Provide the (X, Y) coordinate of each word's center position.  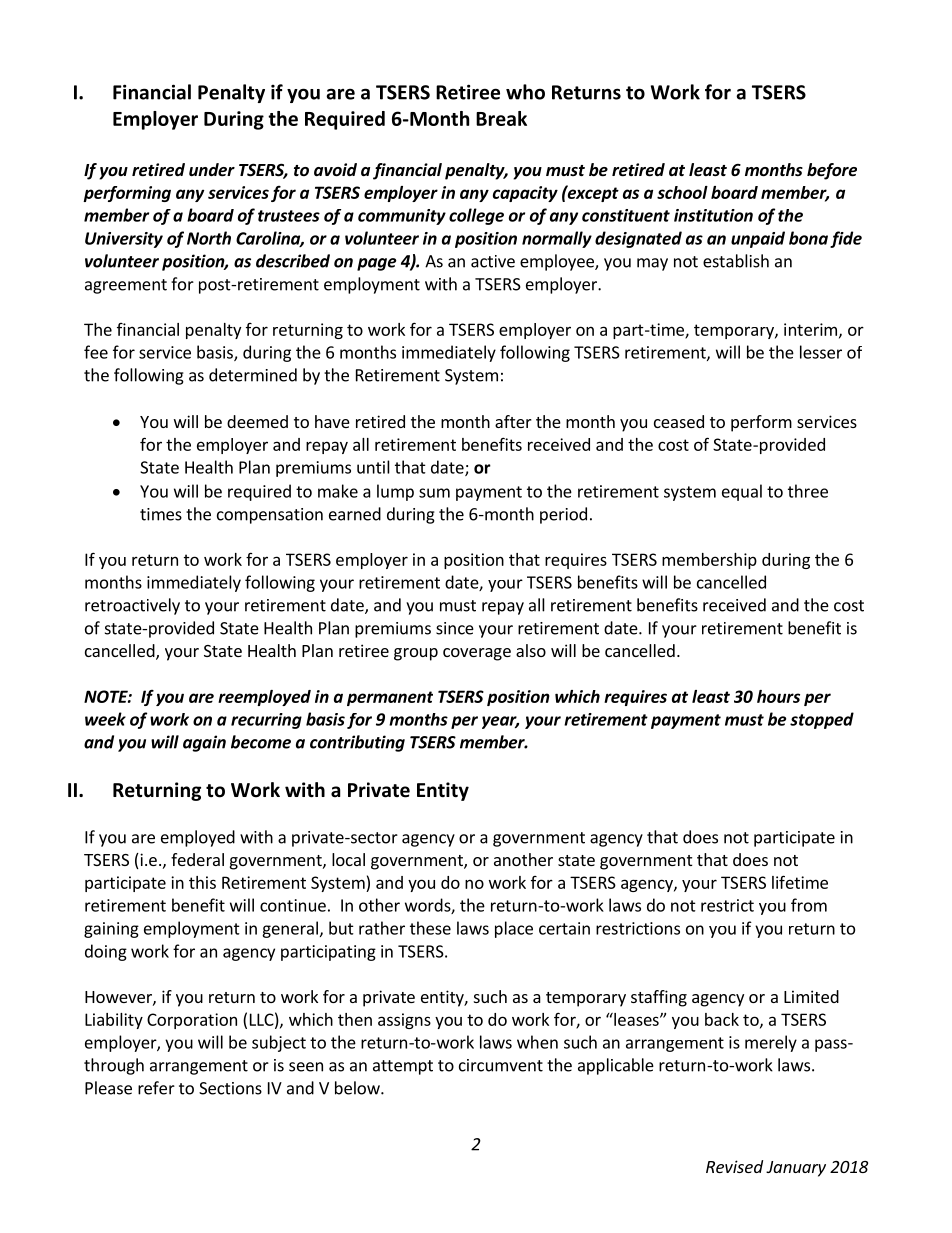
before (832, 171)
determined (253, 375)
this (202, 882)
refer (156, 1088)
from (809, 905)
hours (778, 696)
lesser (821, 352)
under (212, 170)
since (455, 628)
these (430, 928)
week (105, 719)
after (513, 421)
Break (501, 118)
